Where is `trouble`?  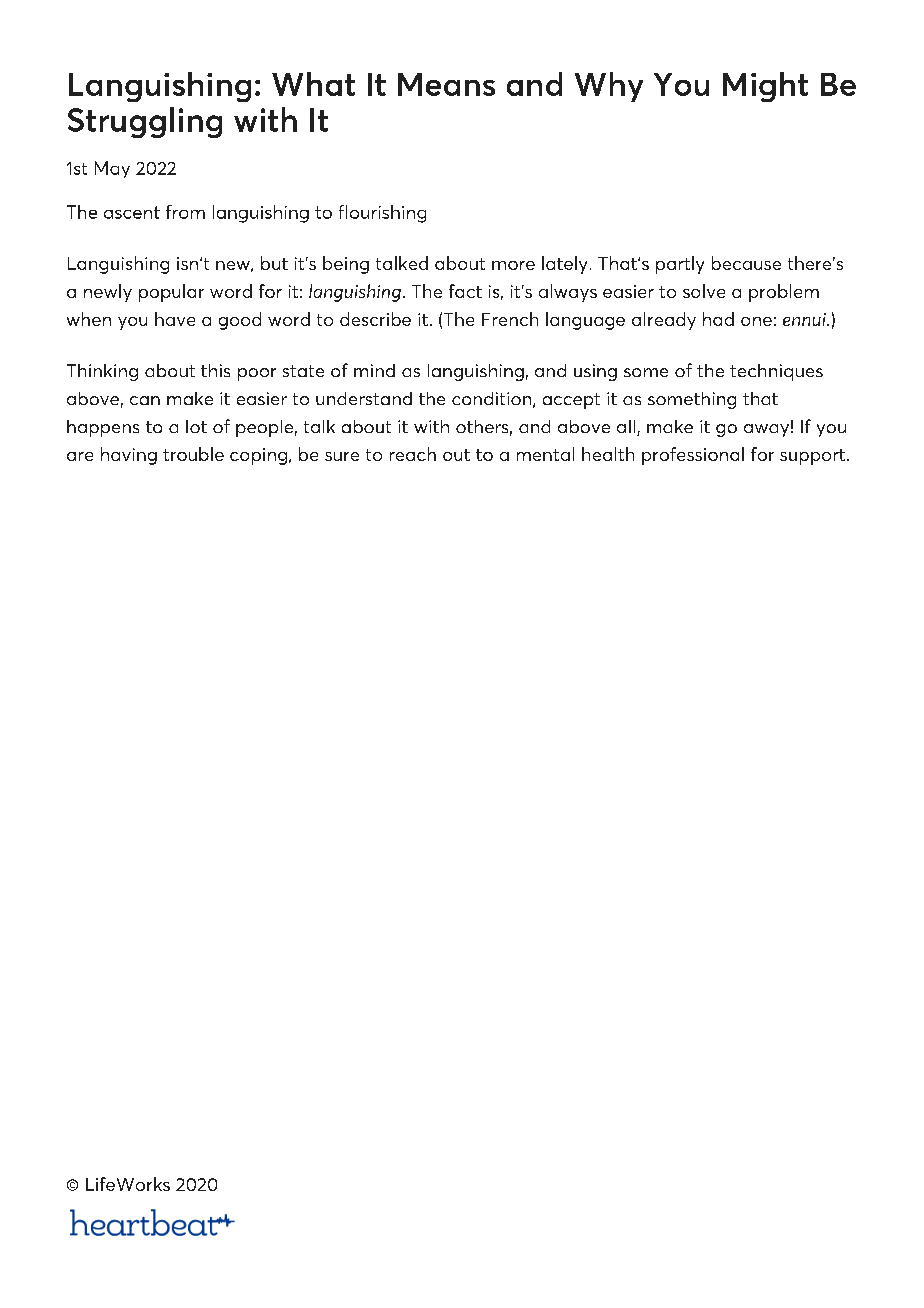 trouble is located at coordinates (193, 454).
